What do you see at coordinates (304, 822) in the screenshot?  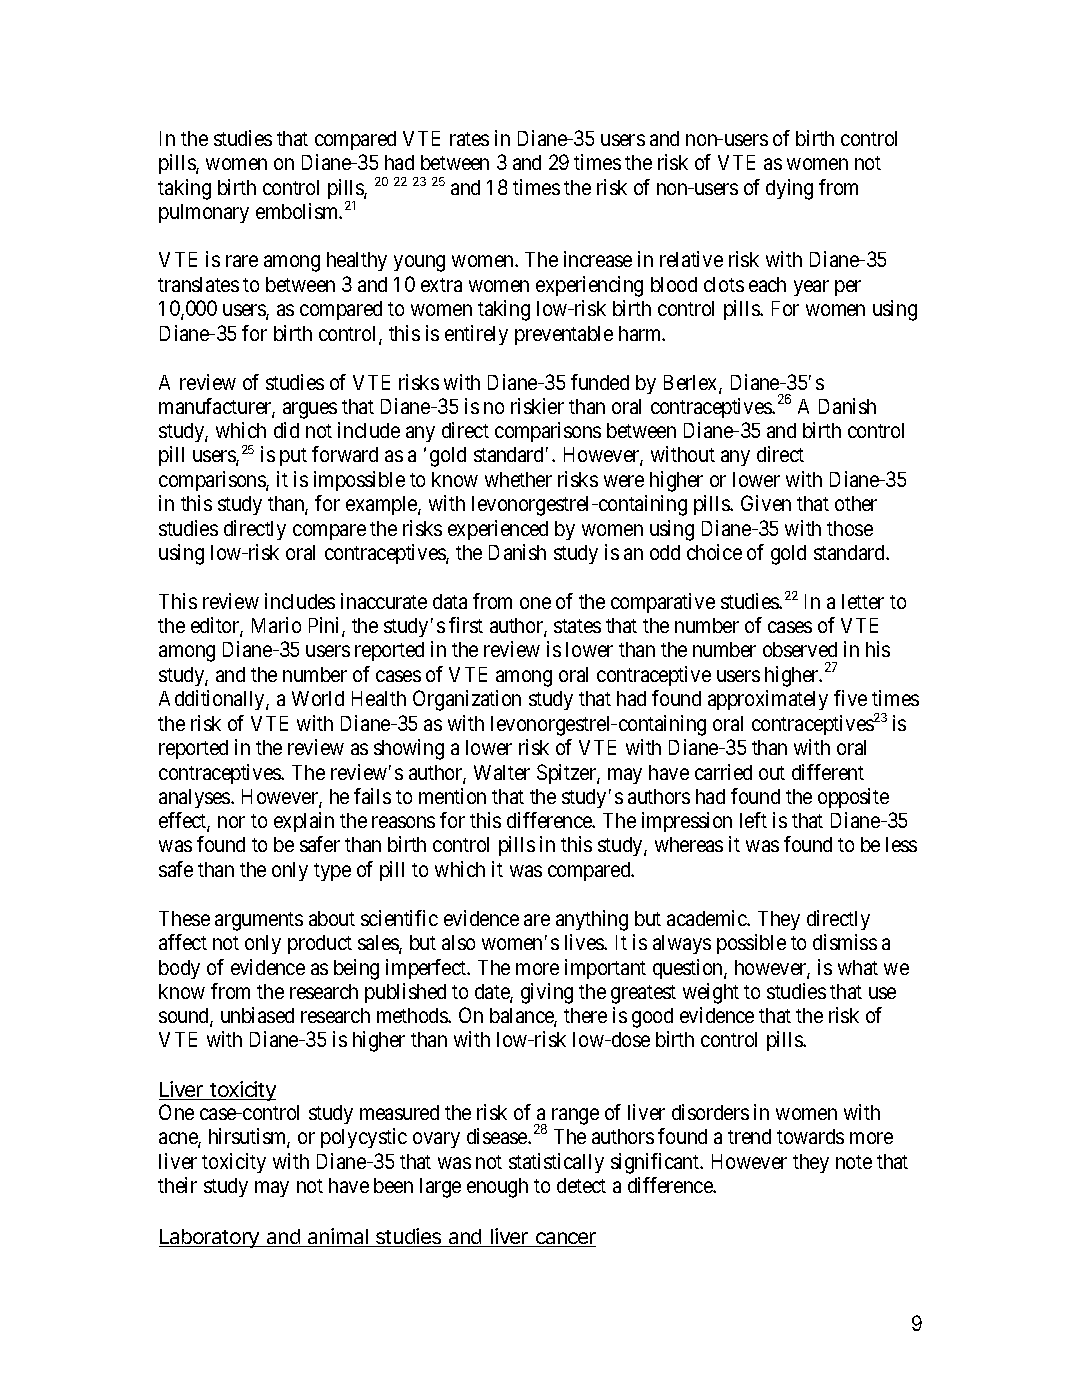 I see `explain` at bounding box center [304, 822].
